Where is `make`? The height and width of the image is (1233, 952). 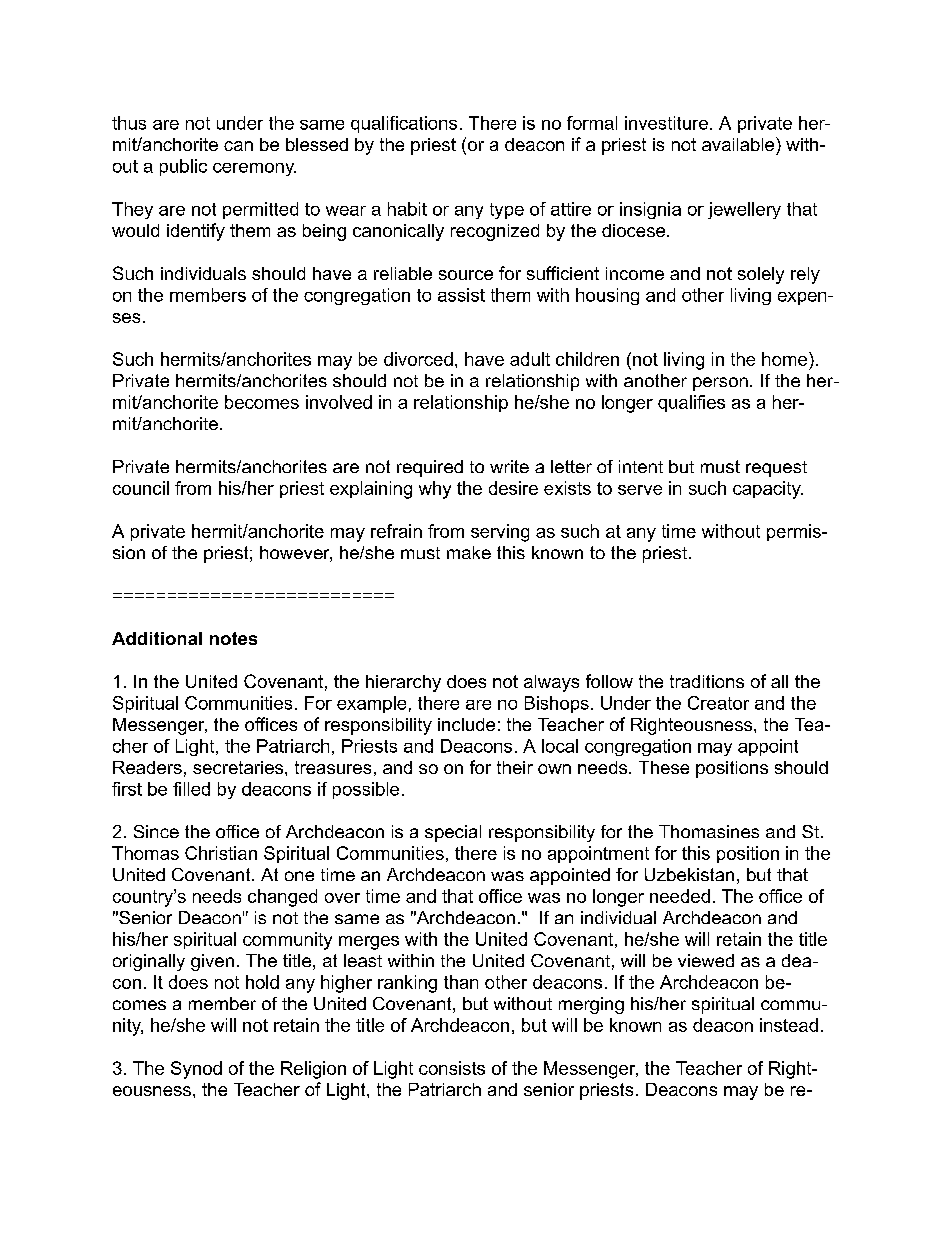
make is located at coordinates (469, 552).
